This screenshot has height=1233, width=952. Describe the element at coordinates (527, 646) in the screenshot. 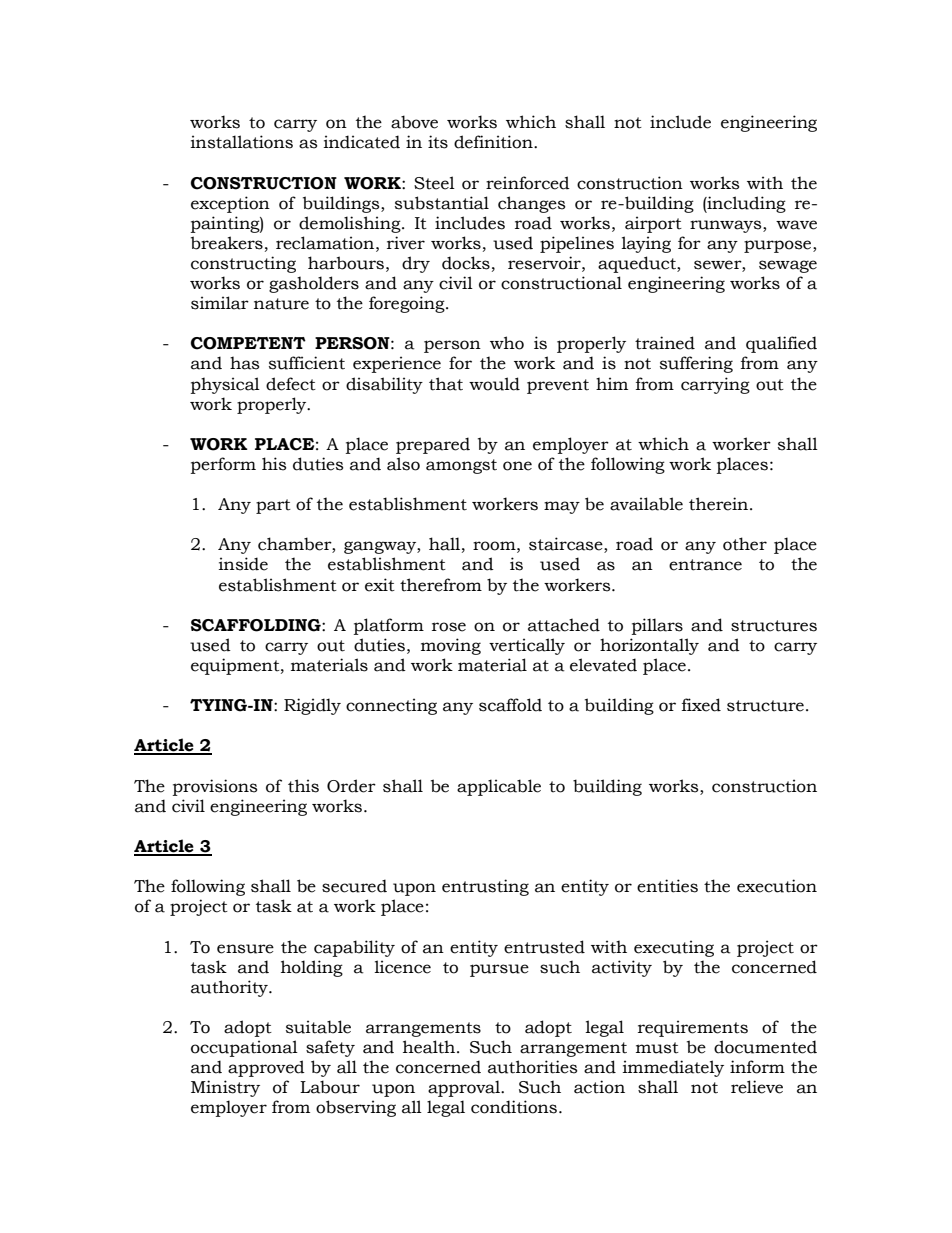

I see `vertically` at that location.
